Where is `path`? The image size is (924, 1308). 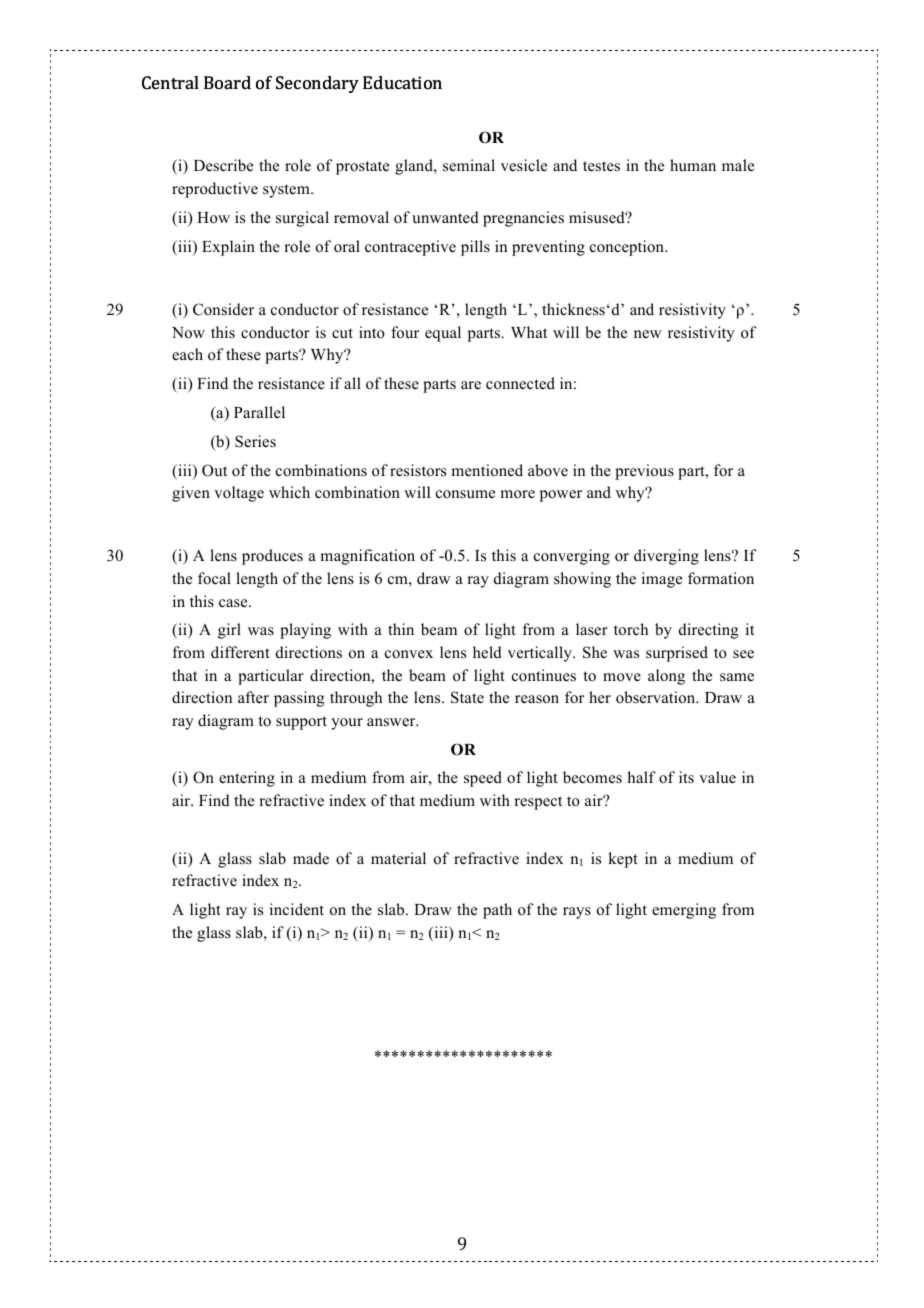 path is located at coordinates (497, 911).
